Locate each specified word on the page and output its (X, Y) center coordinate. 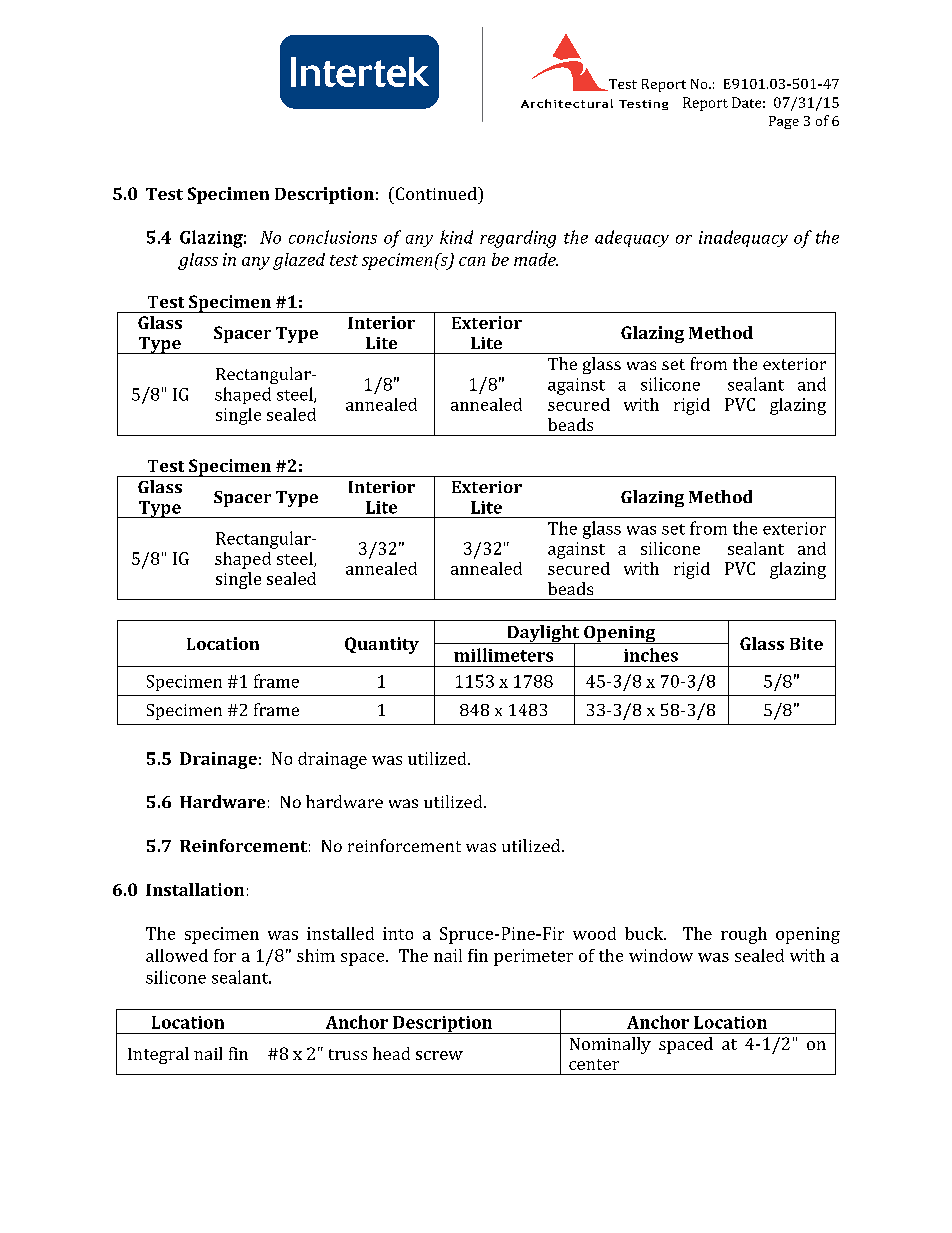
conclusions (333, 237)
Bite (806, 643)
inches (651, 655)
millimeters (503, 655)
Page (784, 122)
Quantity (382, 645)
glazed (299, 261)
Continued (436, 193)
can (472, 261)
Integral (158, 1055)
